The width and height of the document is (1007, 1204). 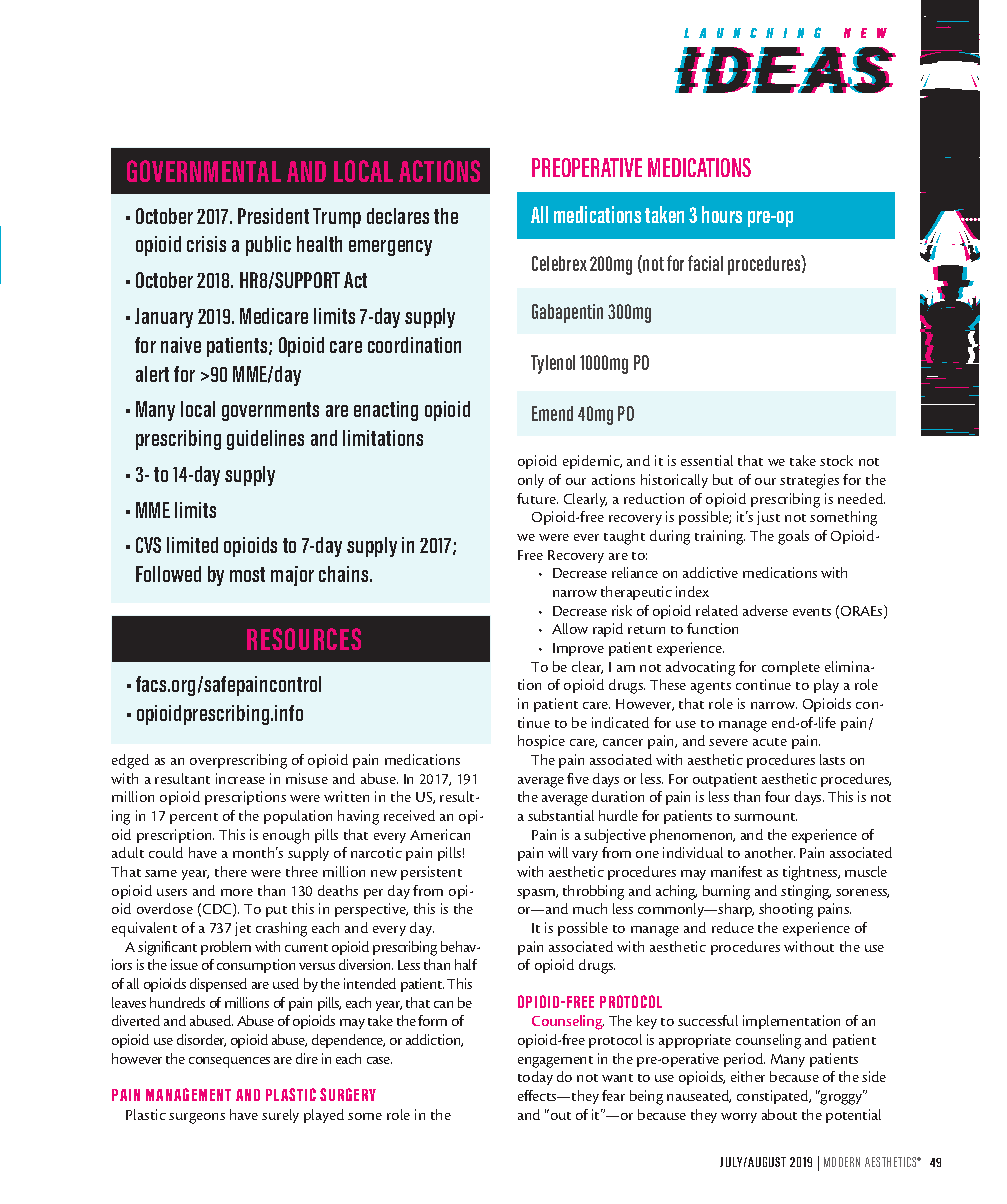 What do you see at coordinates (237, 892) in the document?
I see `more` at bounding box center [237, 892].
